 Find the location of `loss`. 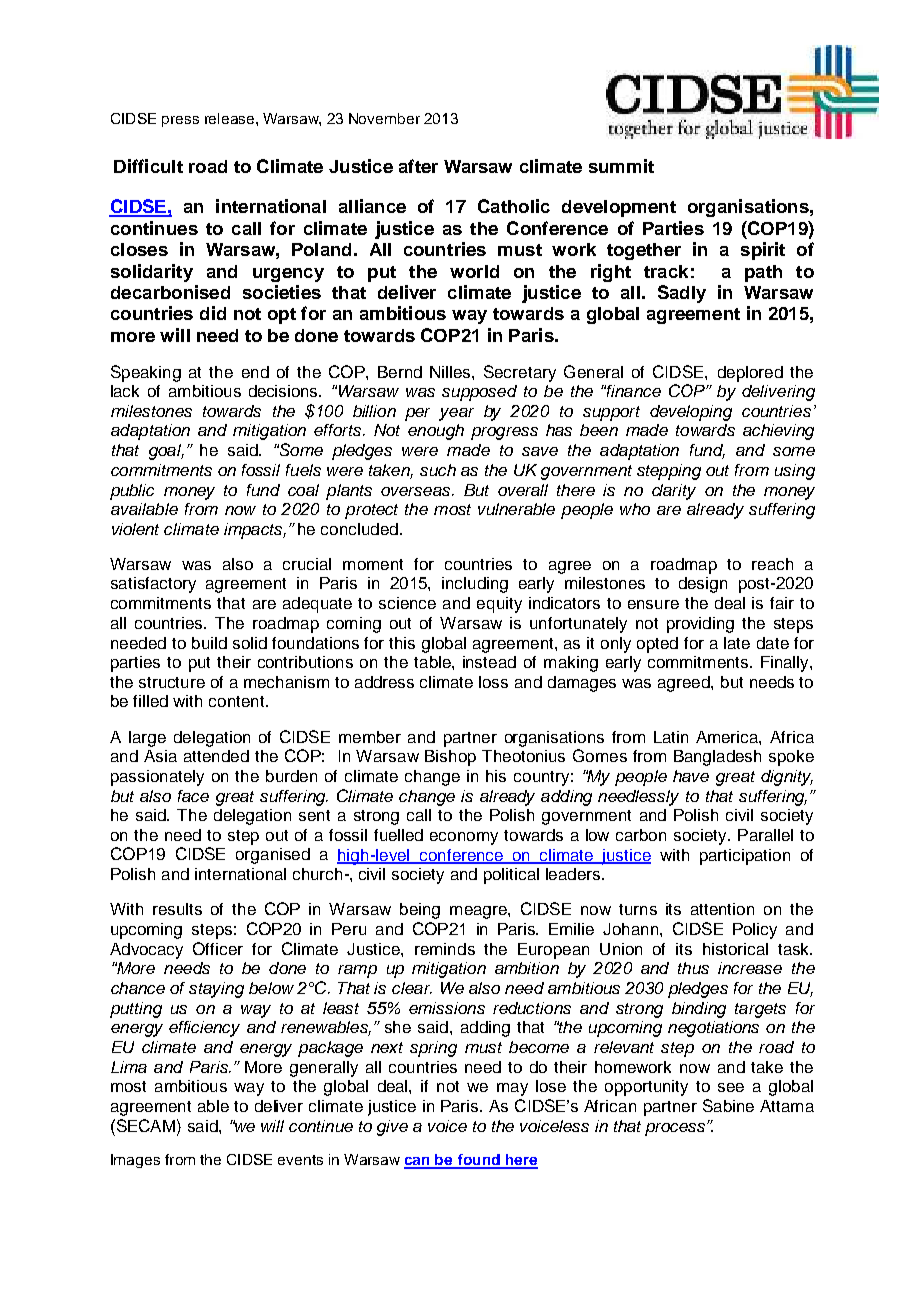

loss is located at coordinates (493, 682).
